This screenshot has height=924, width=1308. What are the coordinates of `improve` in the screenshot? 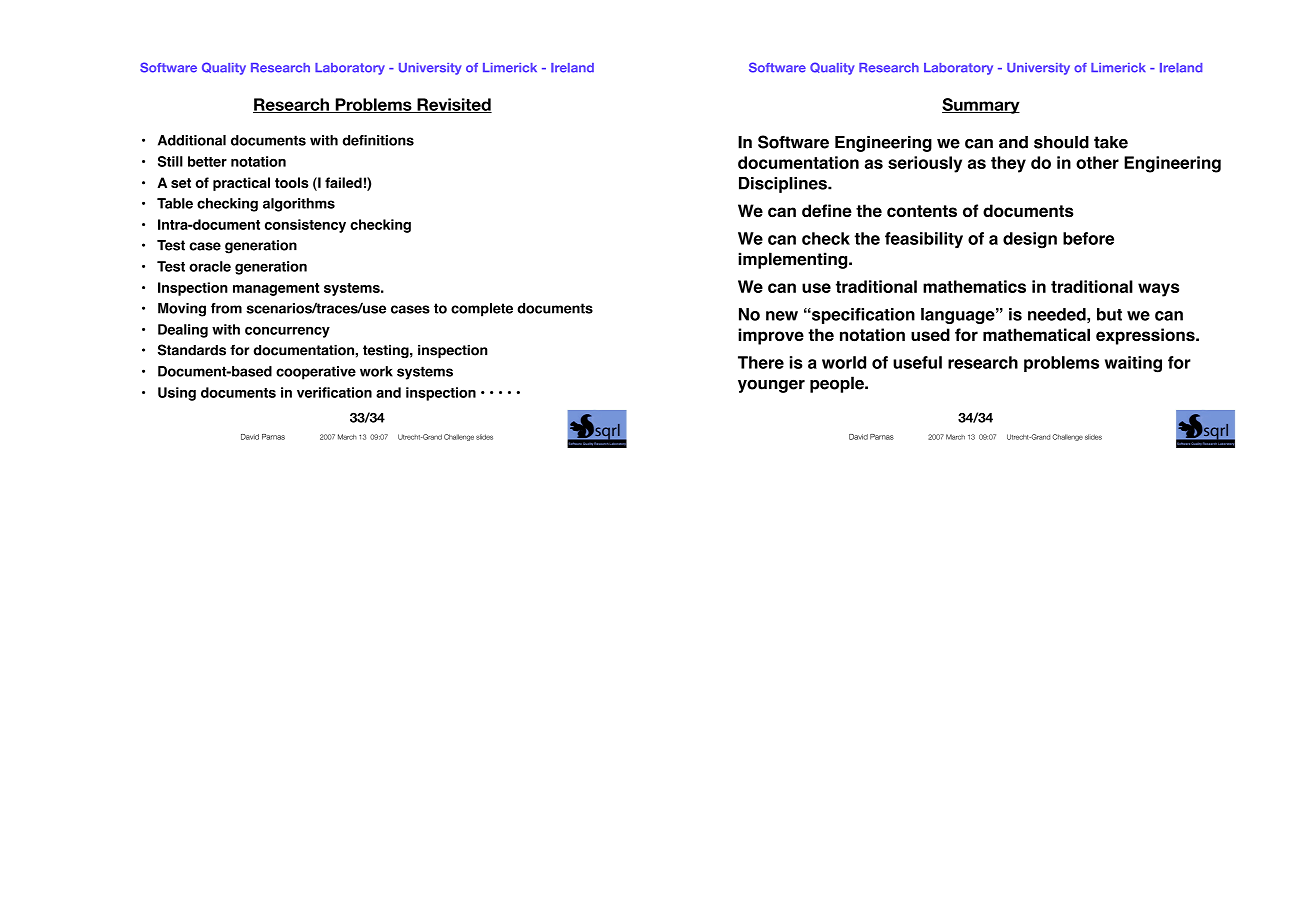 It's located at (771, 336).
